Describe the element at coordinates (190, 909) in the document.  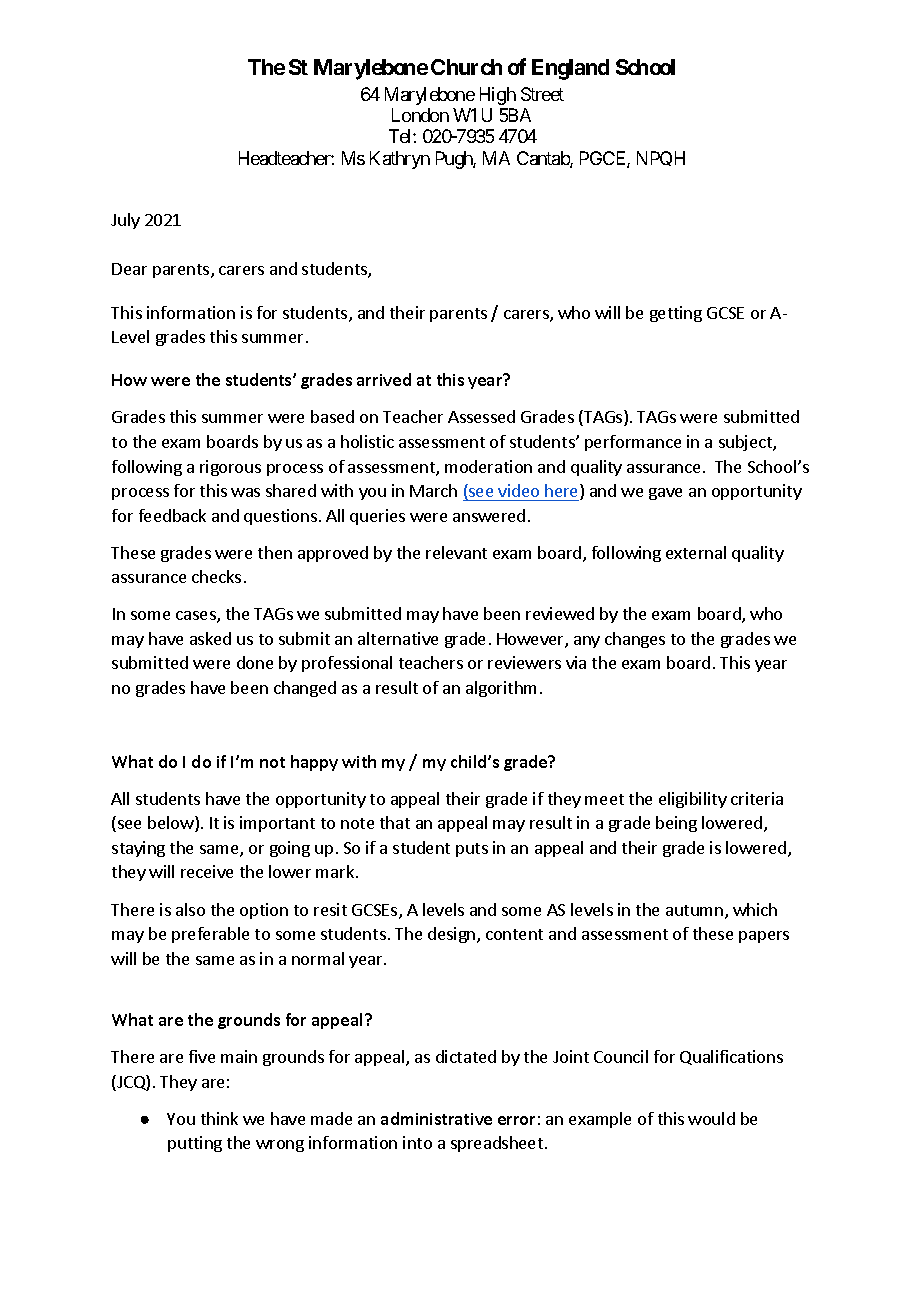
I see `also` at that location.
